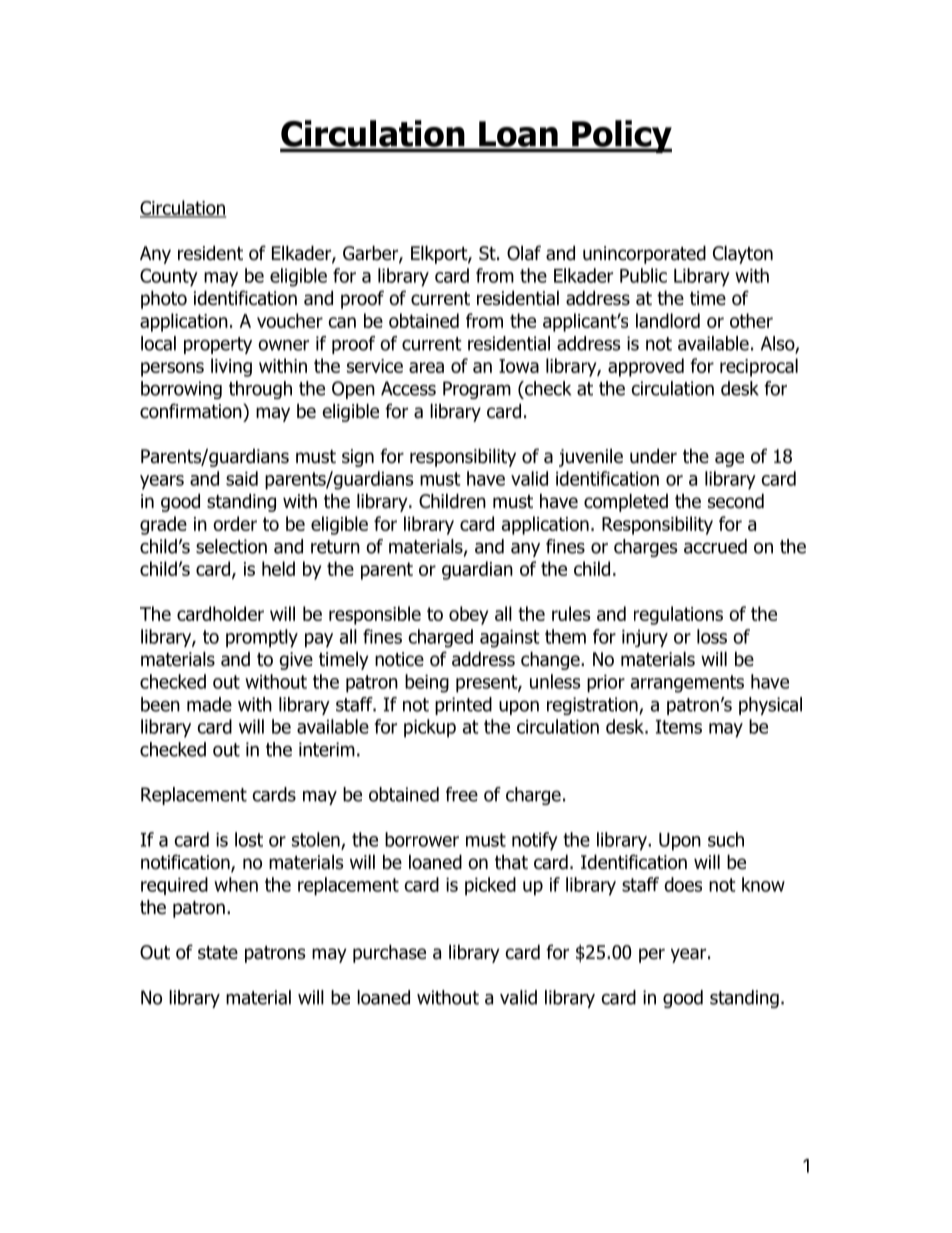 Image resolution: width=952 pixels, height=1233 pixels. Describe the element at coordinates (169, 277) in the screenshot. I see `County` at that location.
